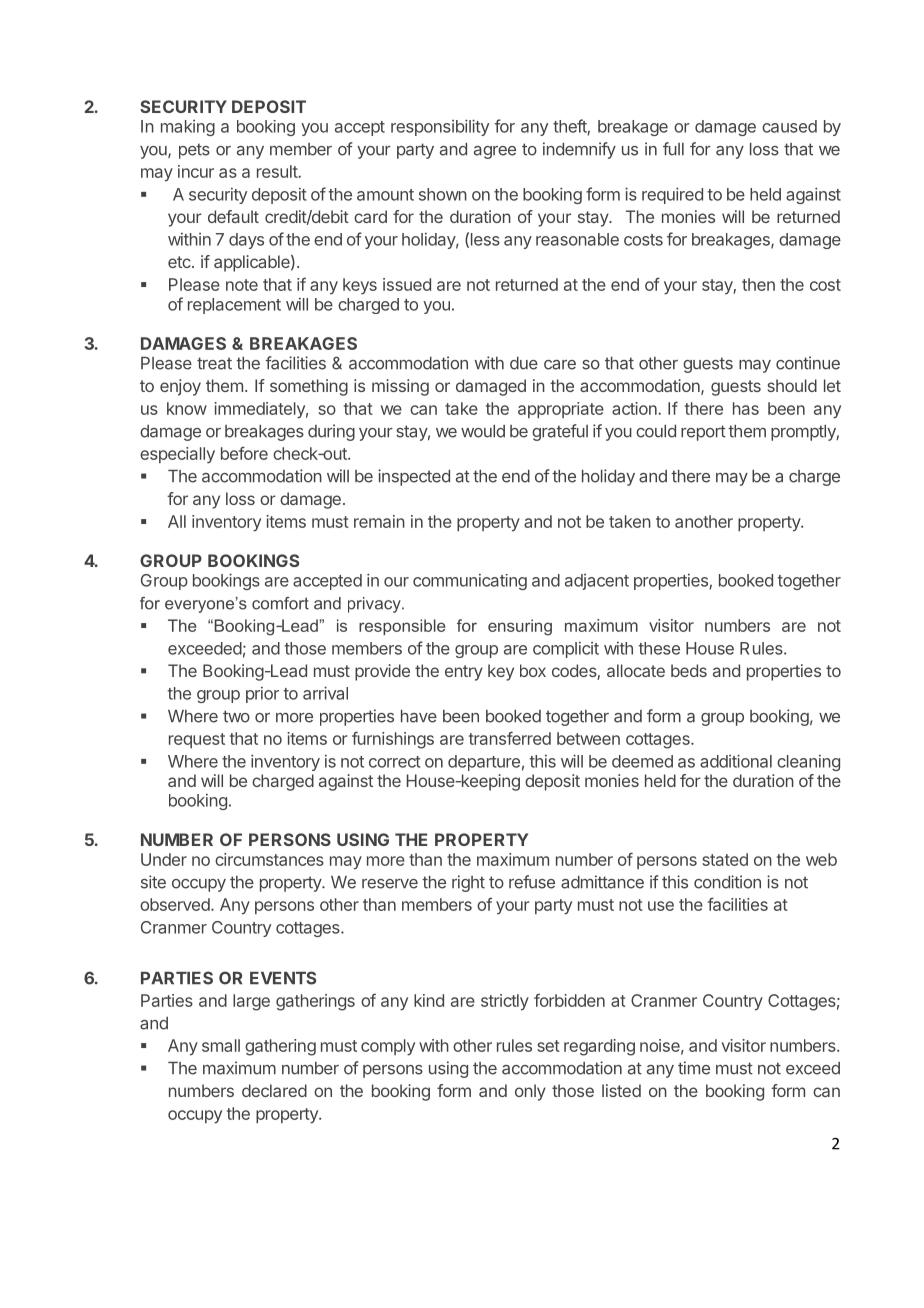 The height and width of the screenshot is (1308, 924). I want to click on small, so click(221, 1045).
